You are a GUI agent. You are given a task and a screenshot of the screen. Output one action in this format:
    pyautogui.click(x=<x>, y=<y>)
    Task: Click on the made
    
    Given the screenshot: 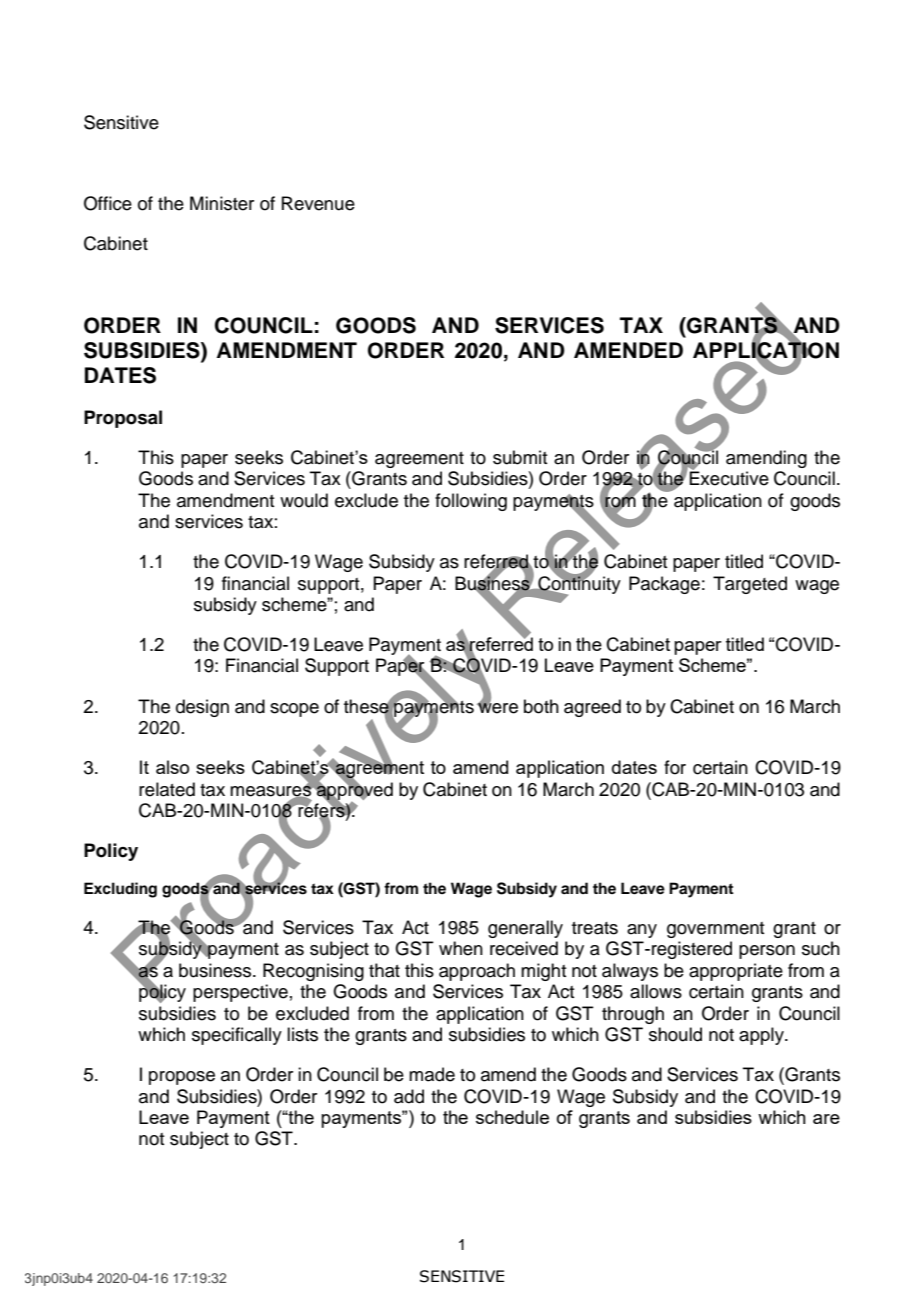 What is the action you would take?
    pyautogui.click(x=432, y=1074)
